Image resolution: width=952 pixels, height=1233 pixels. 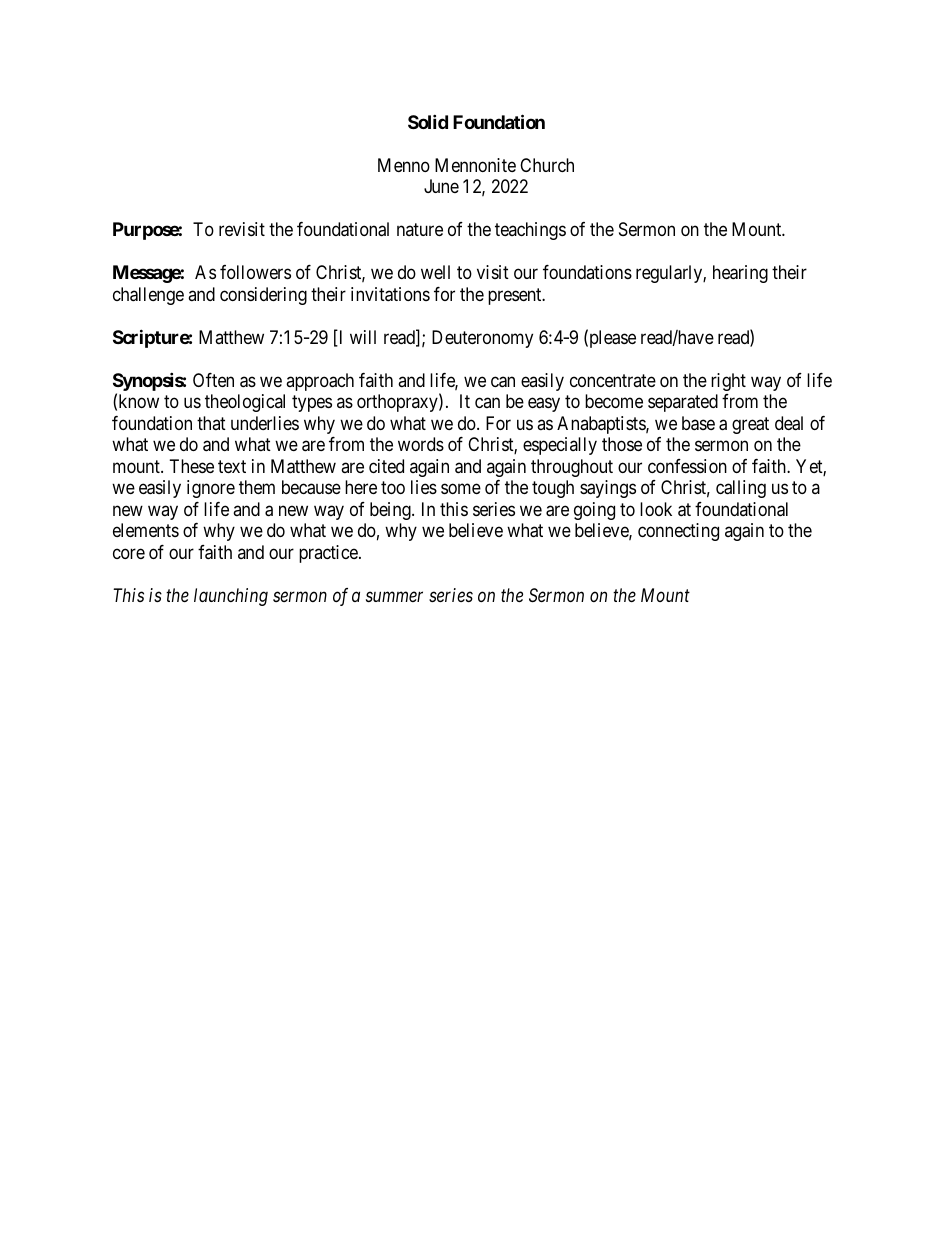 What do you see at coordinates (547, 165) in the screenshot?
I see `Church` at bounding box center [547, 165].
